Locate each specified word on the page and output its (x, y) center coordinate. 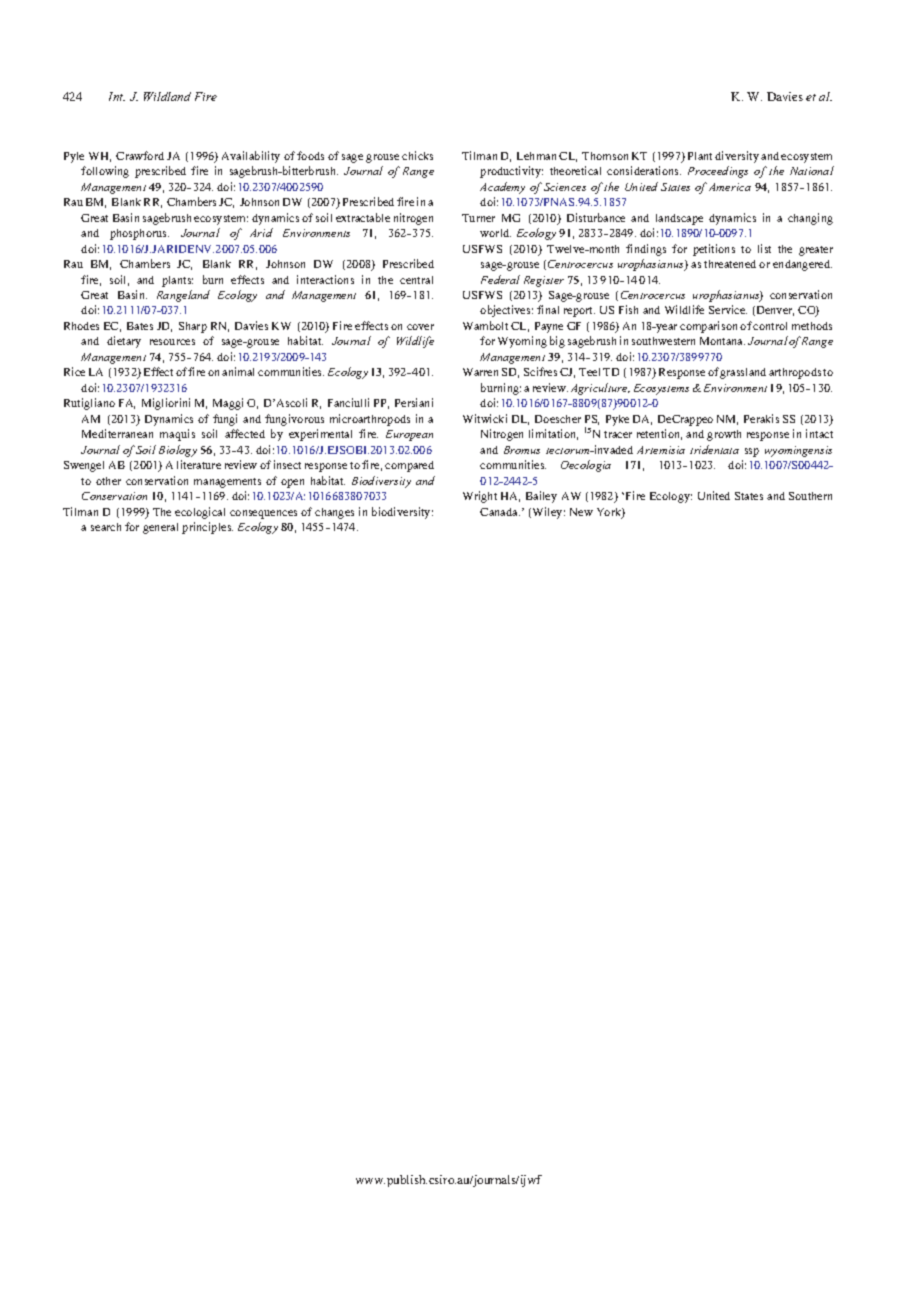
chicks (417, 155)
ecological (200, 513)
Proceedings (718, 172)
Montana (722, 341)
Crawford (140, 155)
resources (172, 342)
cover (420, 327)
